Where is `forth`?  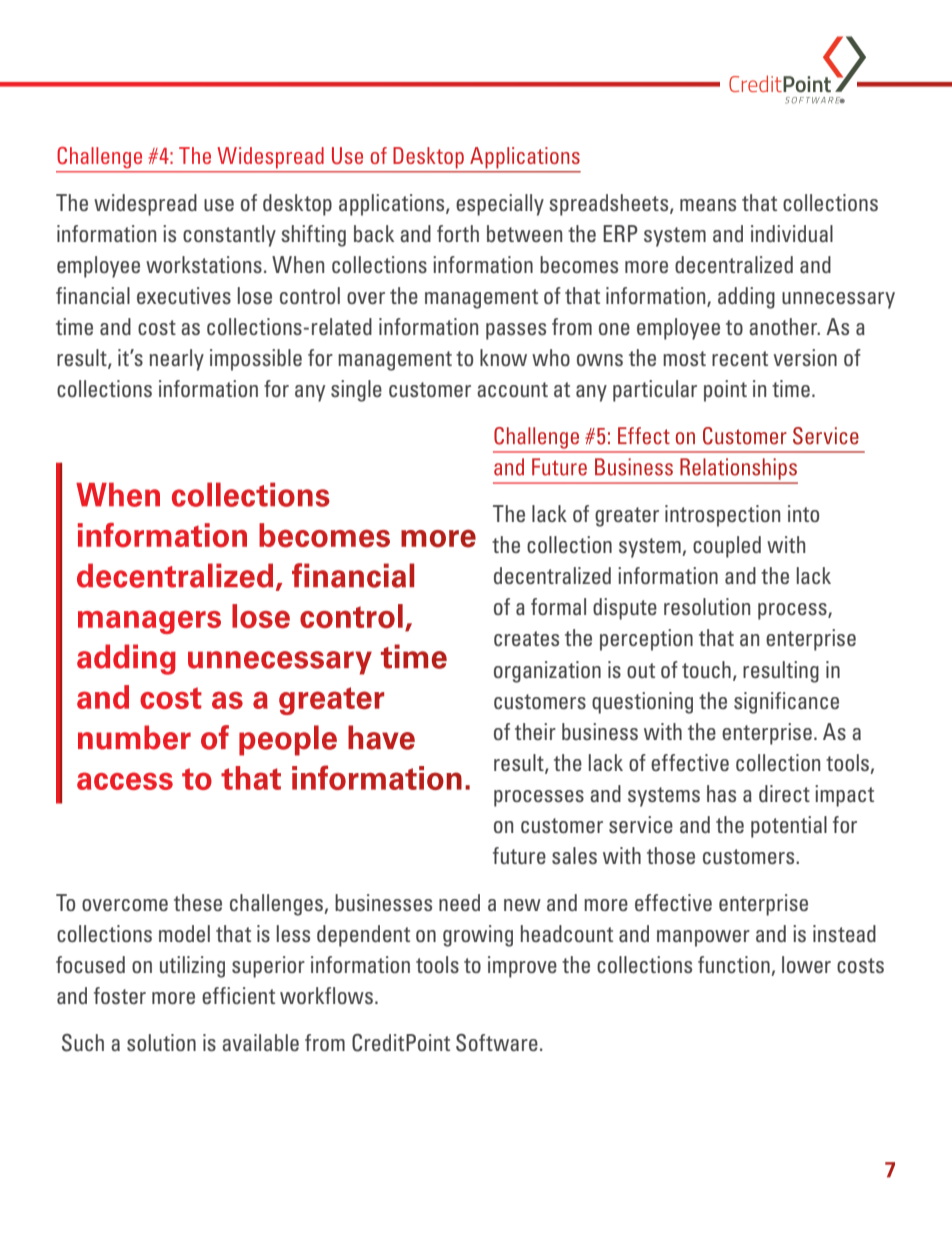
forth is located at coordinates (458, 233).
